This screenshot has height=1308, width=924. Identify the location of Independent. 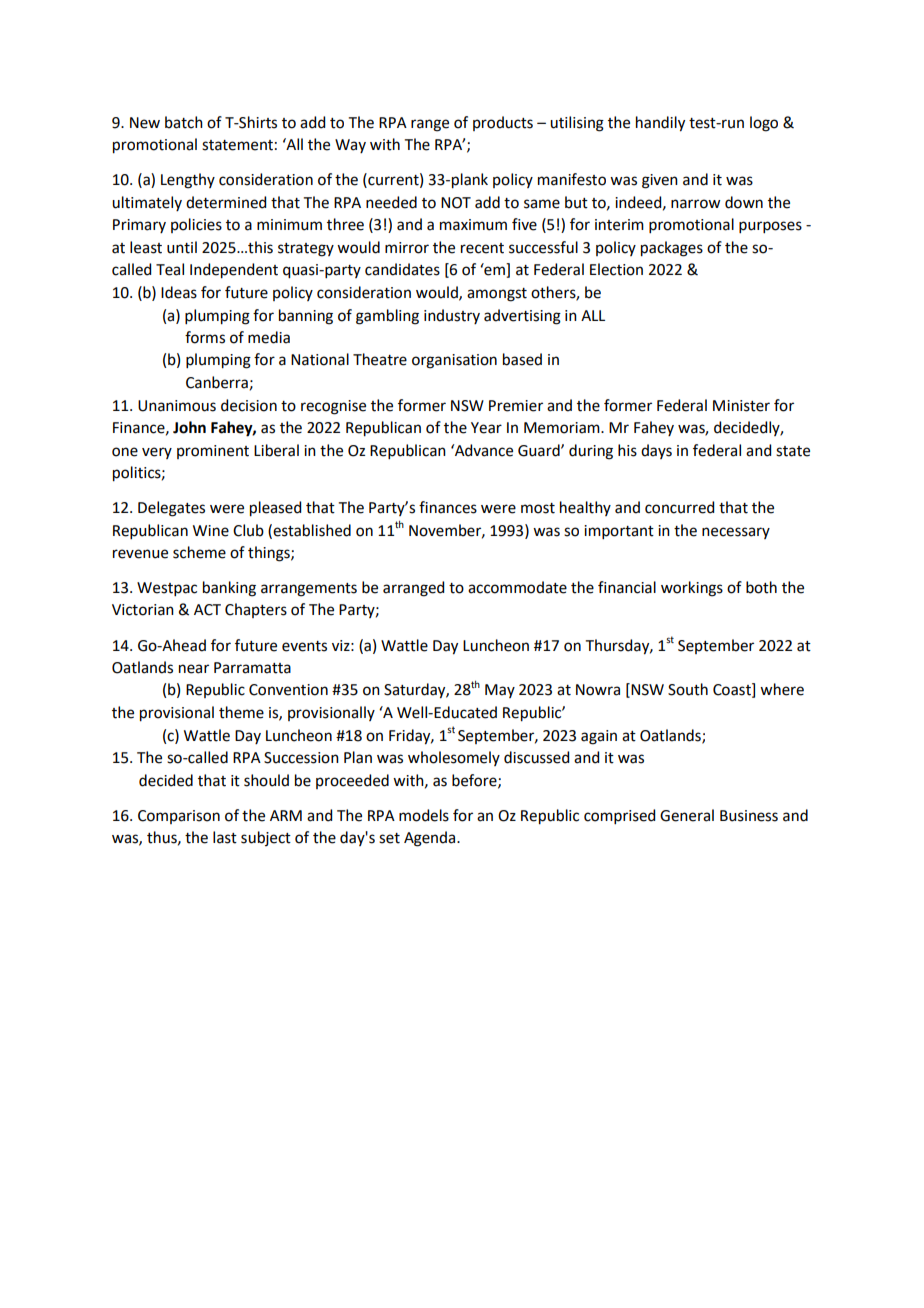
(234, 271).
